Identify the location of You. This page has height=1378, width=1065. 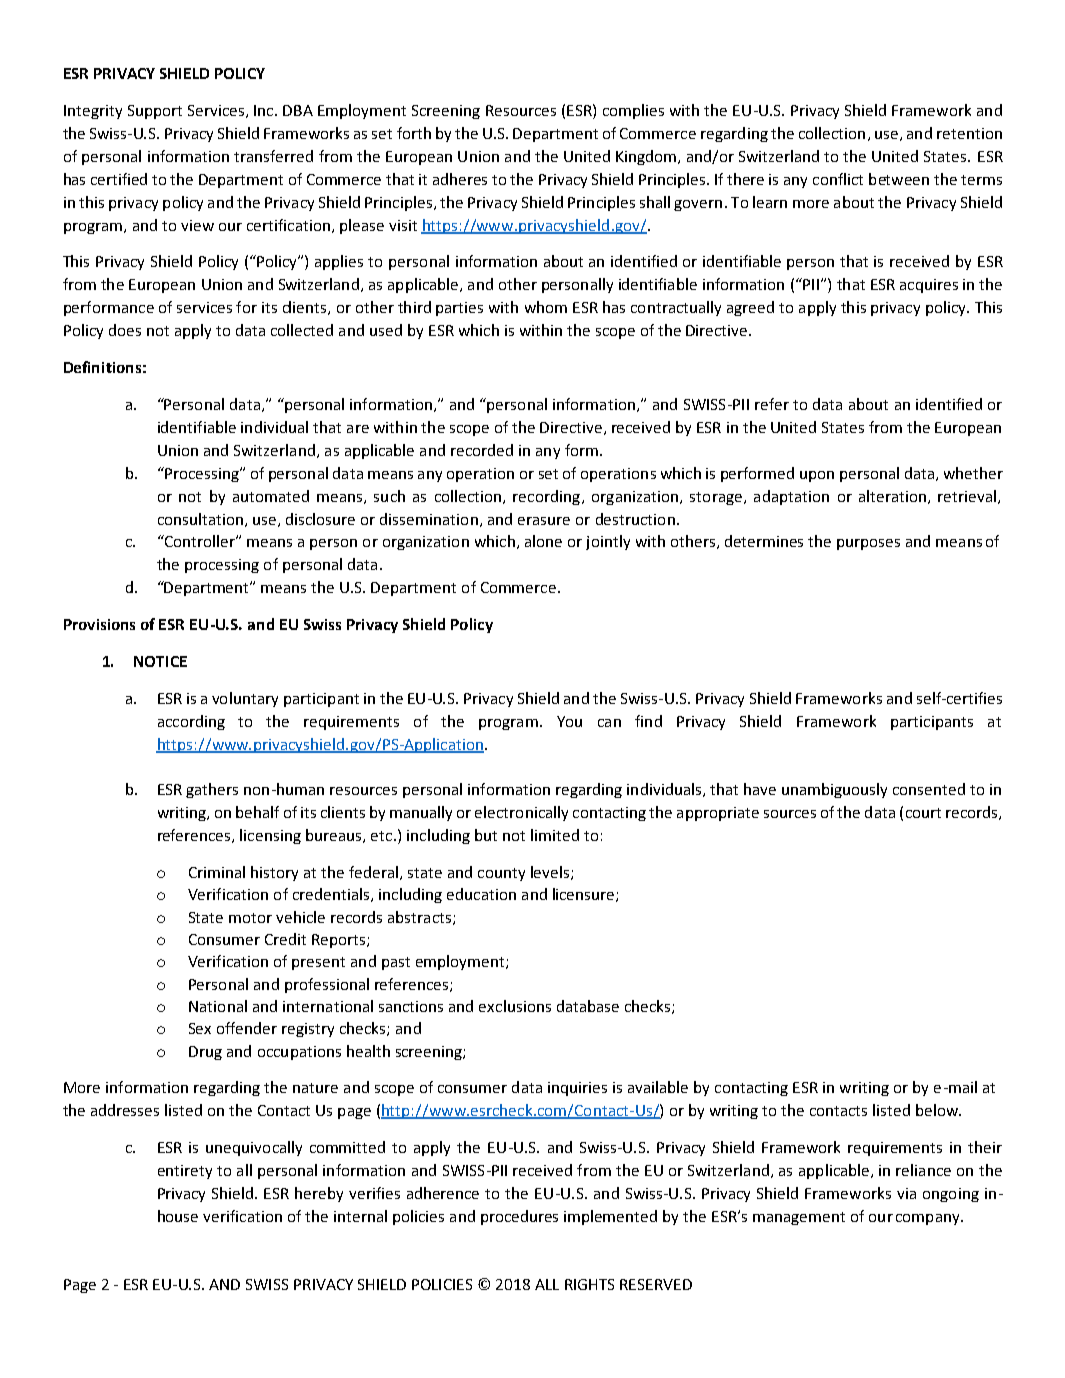
(569, 721).
